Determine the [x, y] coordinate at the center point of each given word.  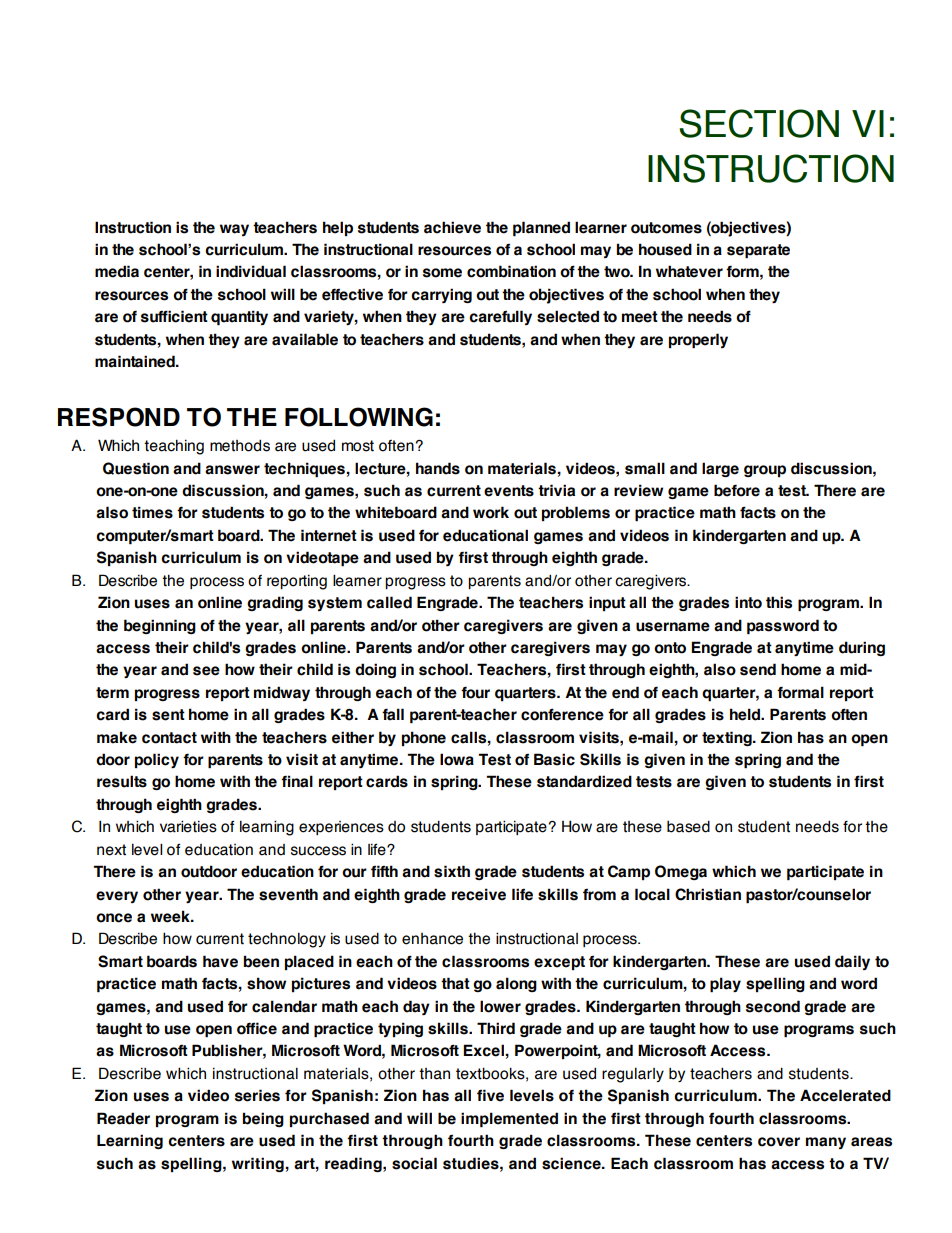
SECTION [759, 123]
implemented [509, 1119]
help [338, 228]
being [263, 1119]
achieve [452, 227]
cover [779, 1142]
